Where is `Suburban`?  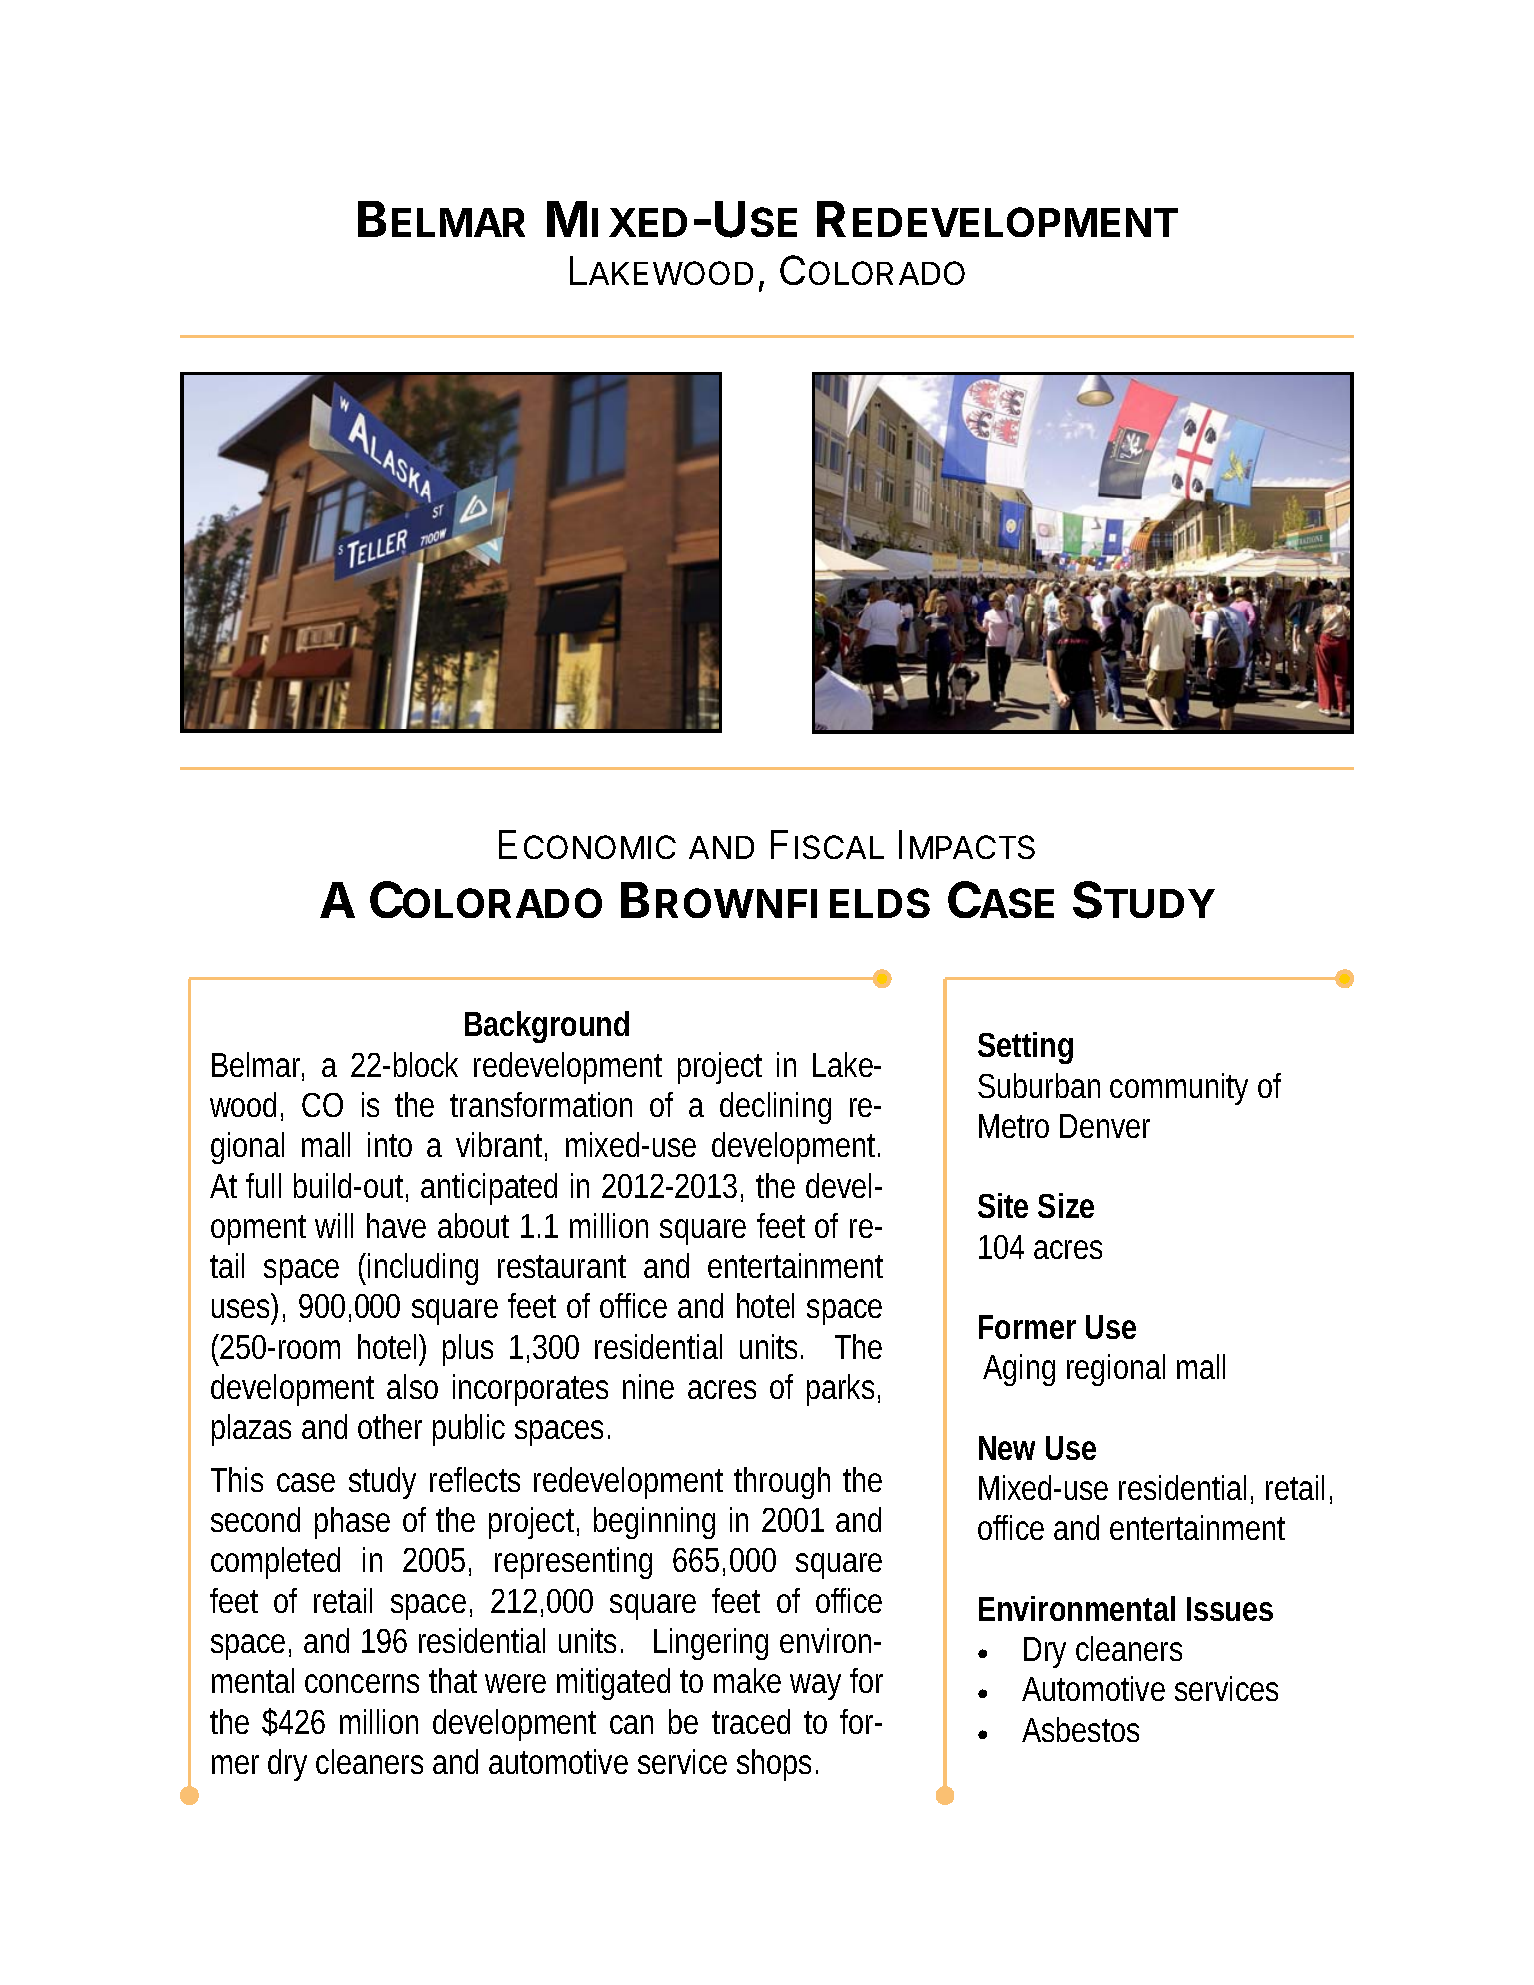 Suburban is located at coordinates (1039, 1085).
